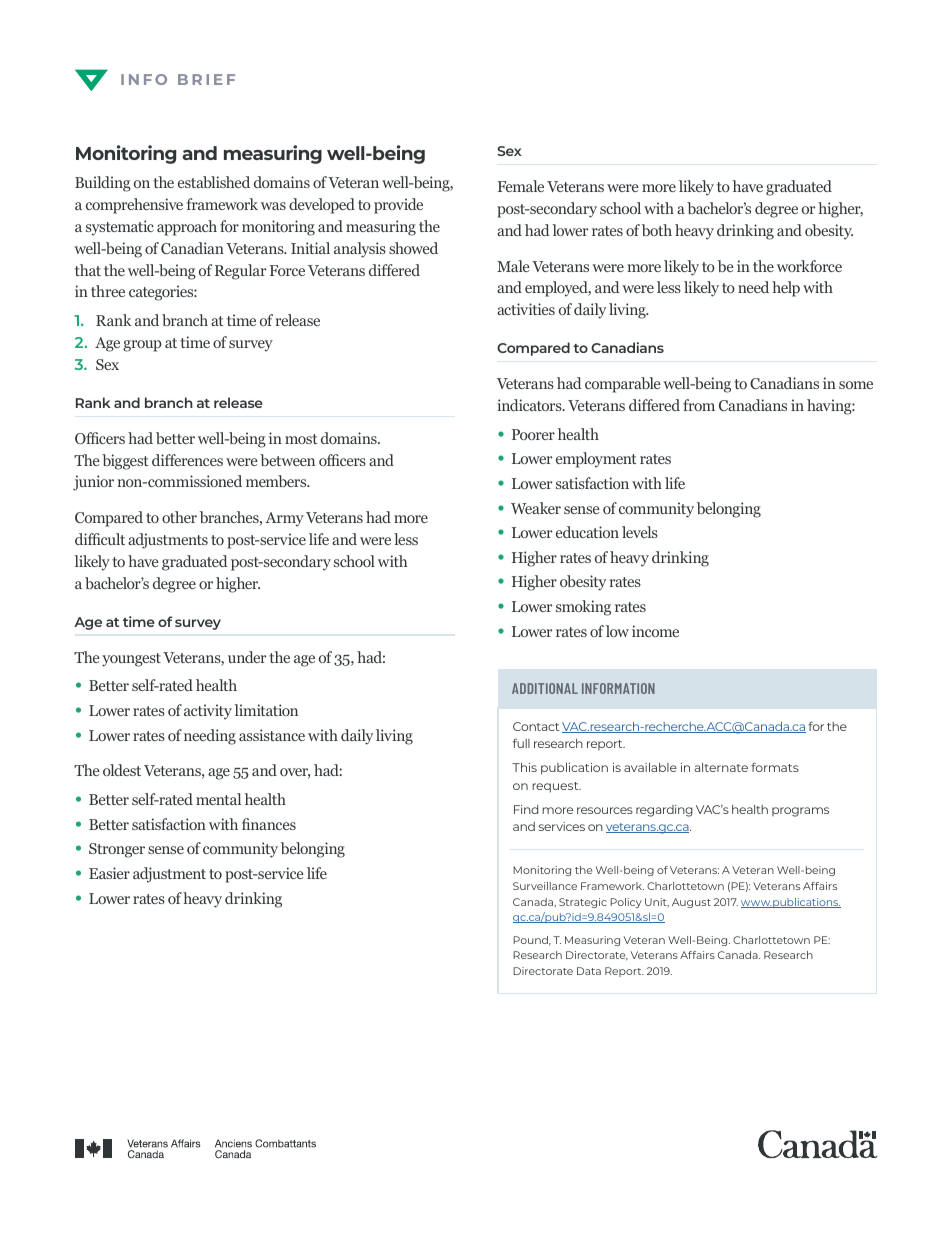 The width and height of the image is (952, 1233). I want to click on help, so click(786, 289).
